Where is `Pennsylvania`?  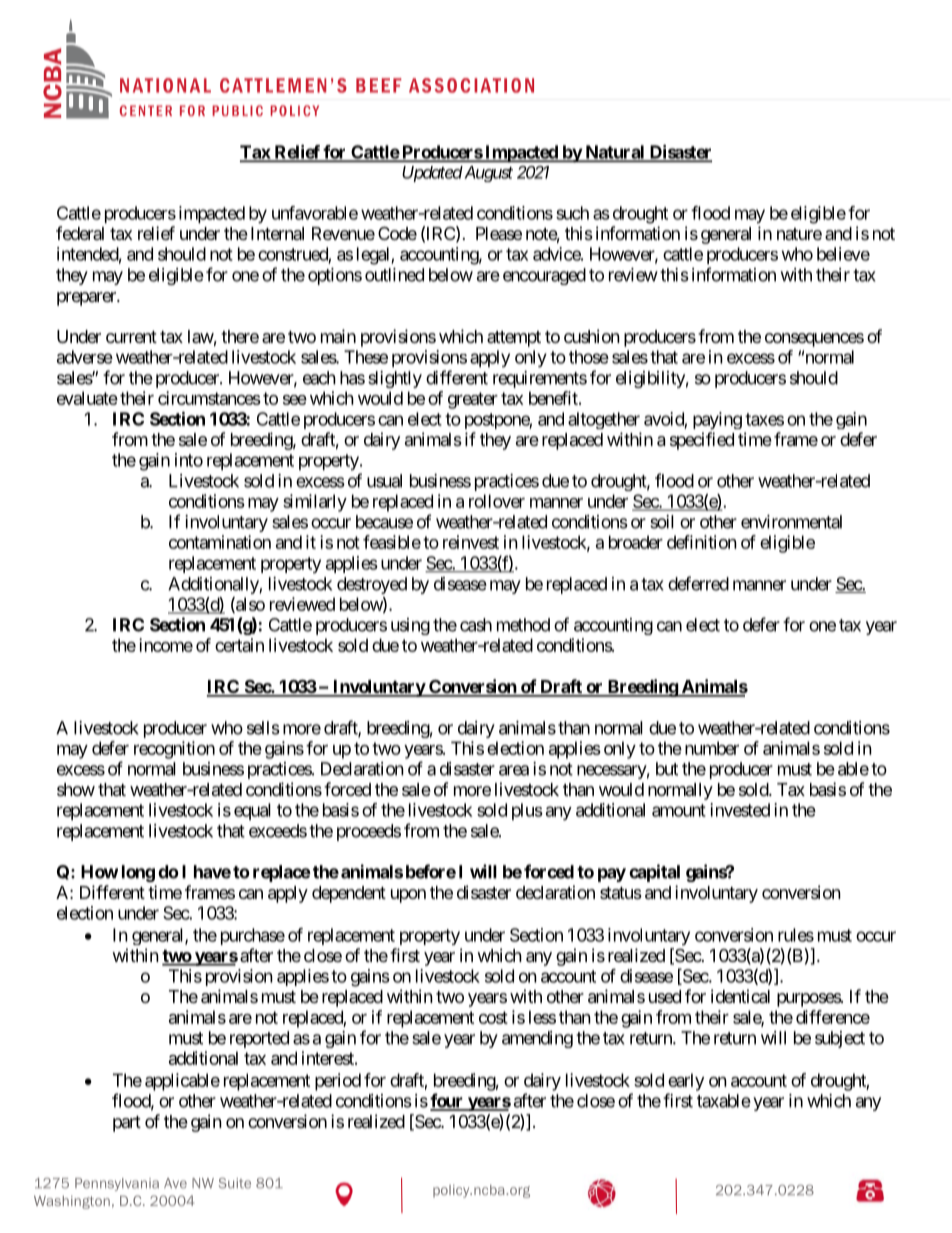 Pennsylvania is located at coordinates (117, 1184).
